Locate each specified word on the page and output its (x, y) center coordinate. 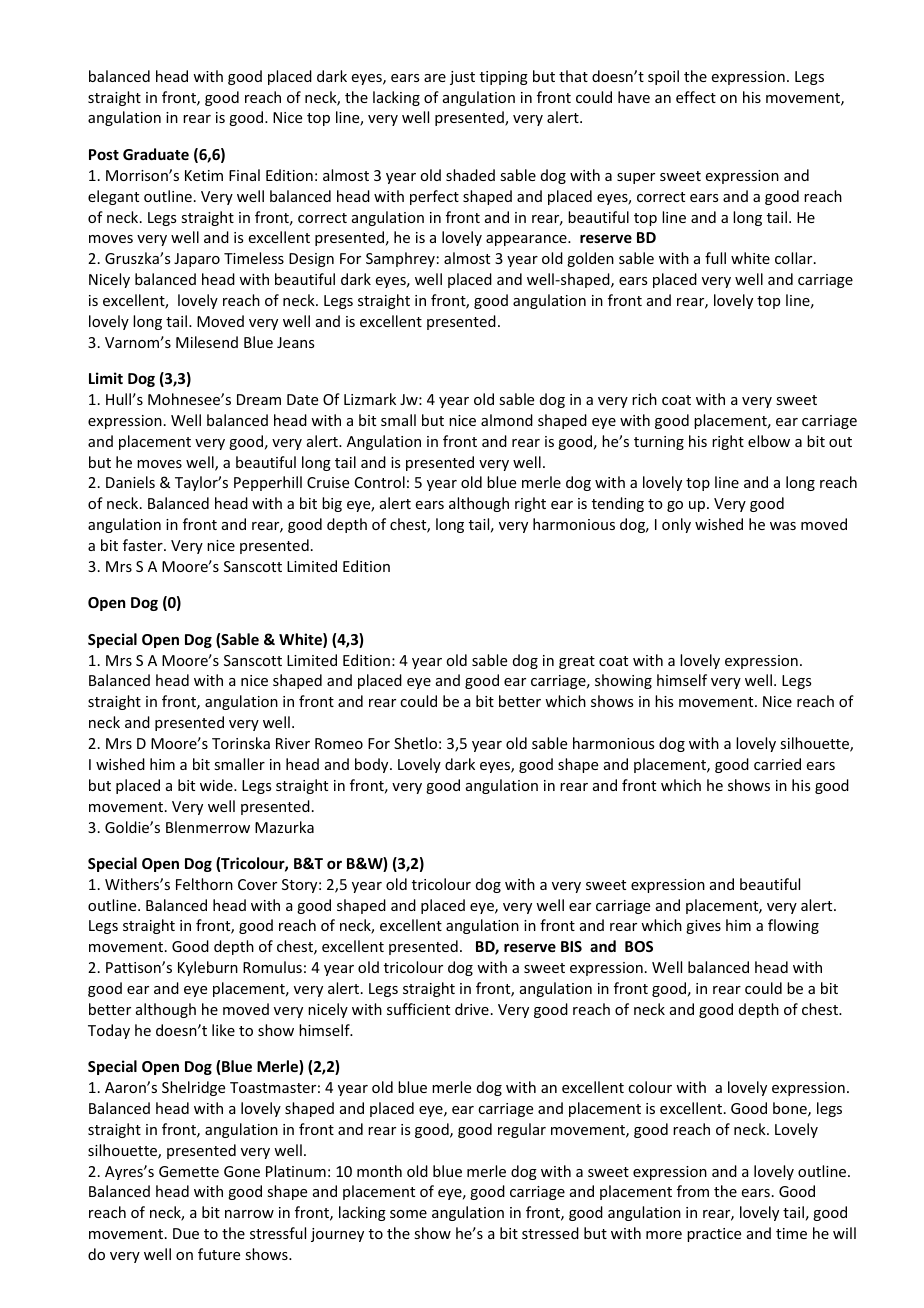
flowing (793, 926)
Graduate (156, 154)
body (373, 765)
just (462, 78)
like (223, 1030)
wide (217, 785)
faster (144, 545)
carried (777, 764)
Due (186, 1233)
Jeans (295, 342)
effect (696, 97)
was (783, 526)
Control (380, 482)
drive (472, 1009)
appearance (527, 240)
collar (795, 258)
